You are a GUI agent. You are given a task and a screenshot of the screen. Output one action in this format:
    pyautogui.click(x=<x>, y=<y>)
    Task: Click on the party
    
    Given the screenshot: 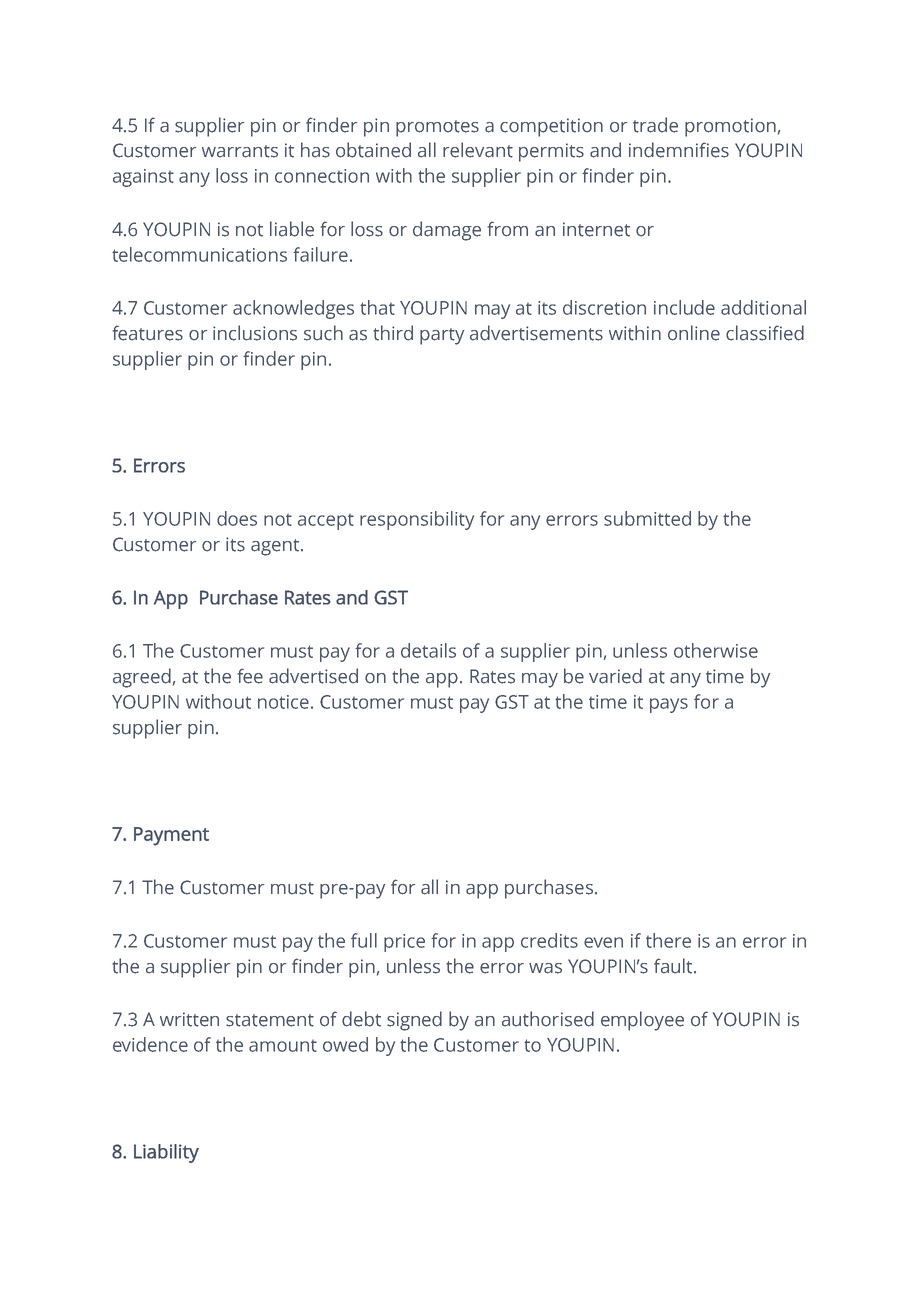 What is the action you would take?
    pyautogui.click(x=442, y=336)
